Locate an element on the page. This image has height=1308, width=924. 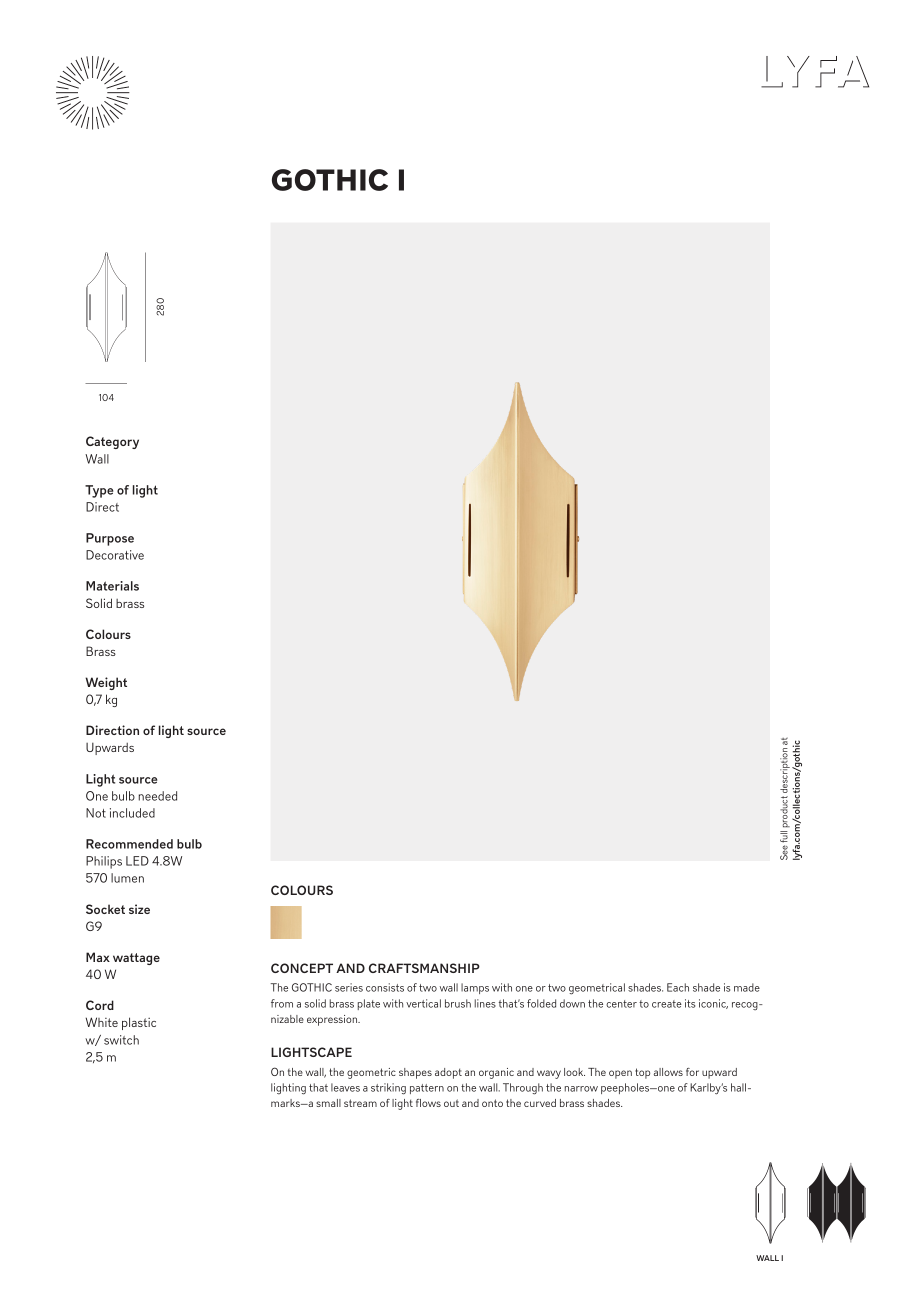
switch is located at coordinates (121, 1040).
